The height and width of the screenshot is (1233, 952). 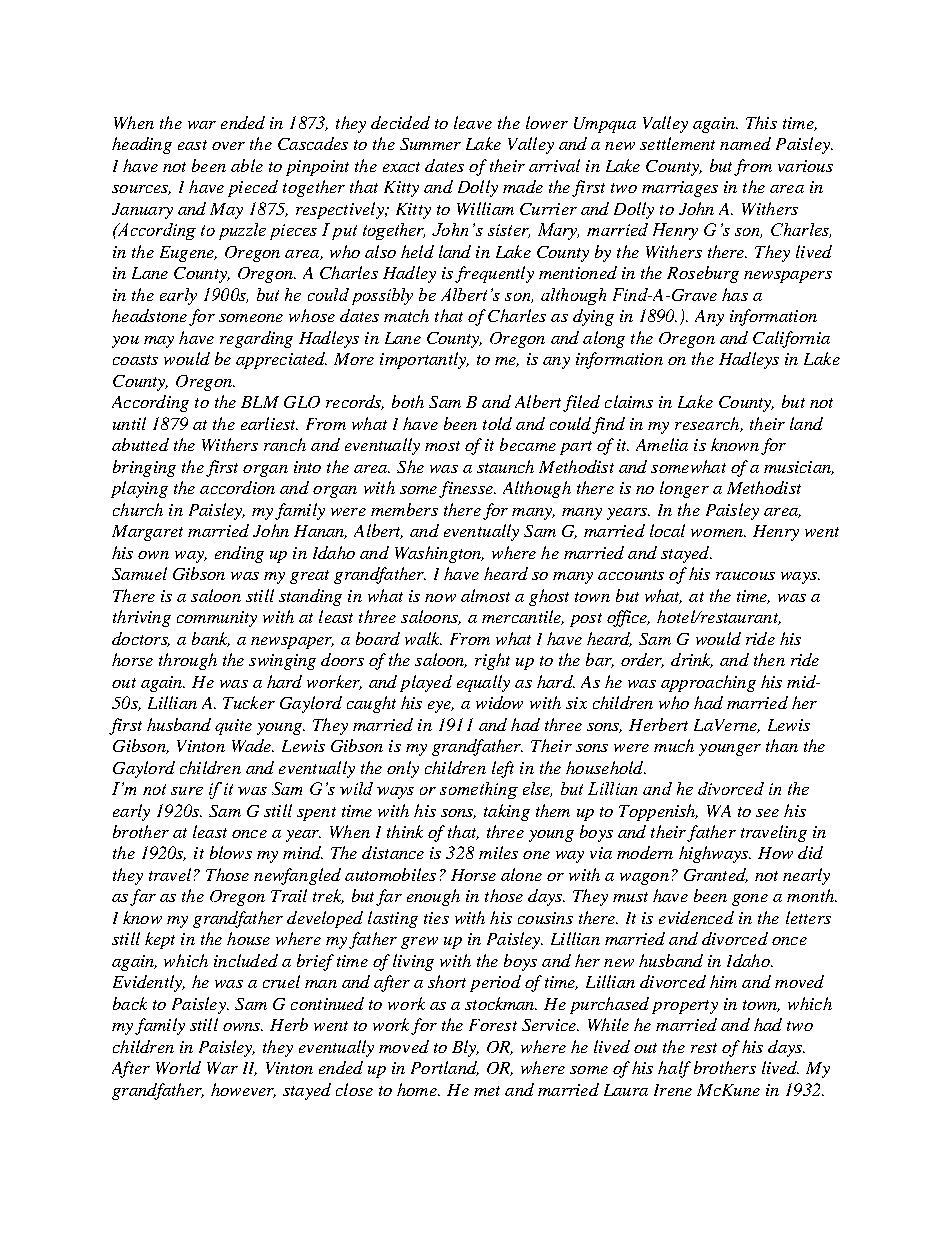 What do you see at coordinates (473, 122) in the screenshot?
I see `leave` at bounding box center [473, 122].
